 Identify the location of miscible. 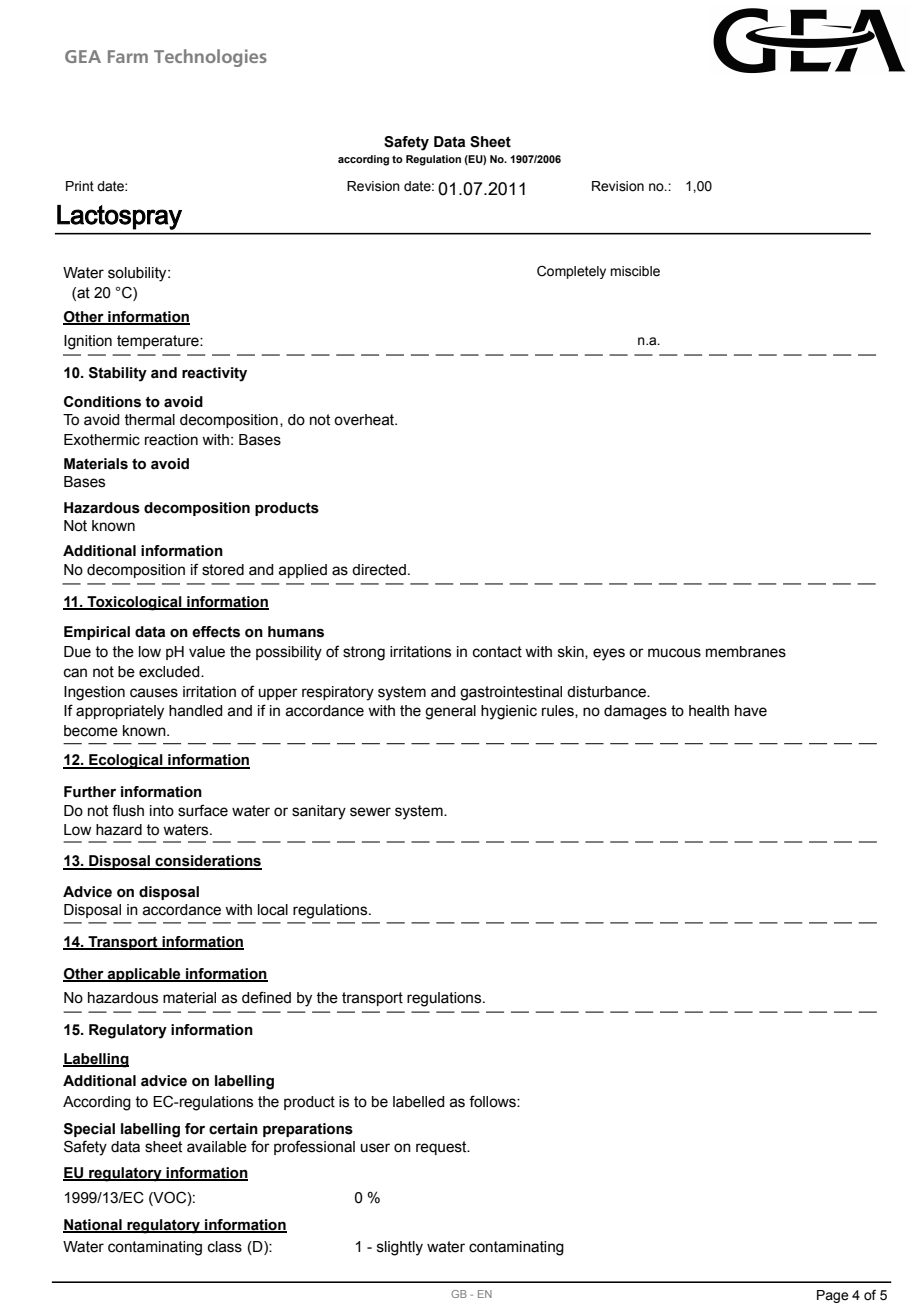
(635, 271).
